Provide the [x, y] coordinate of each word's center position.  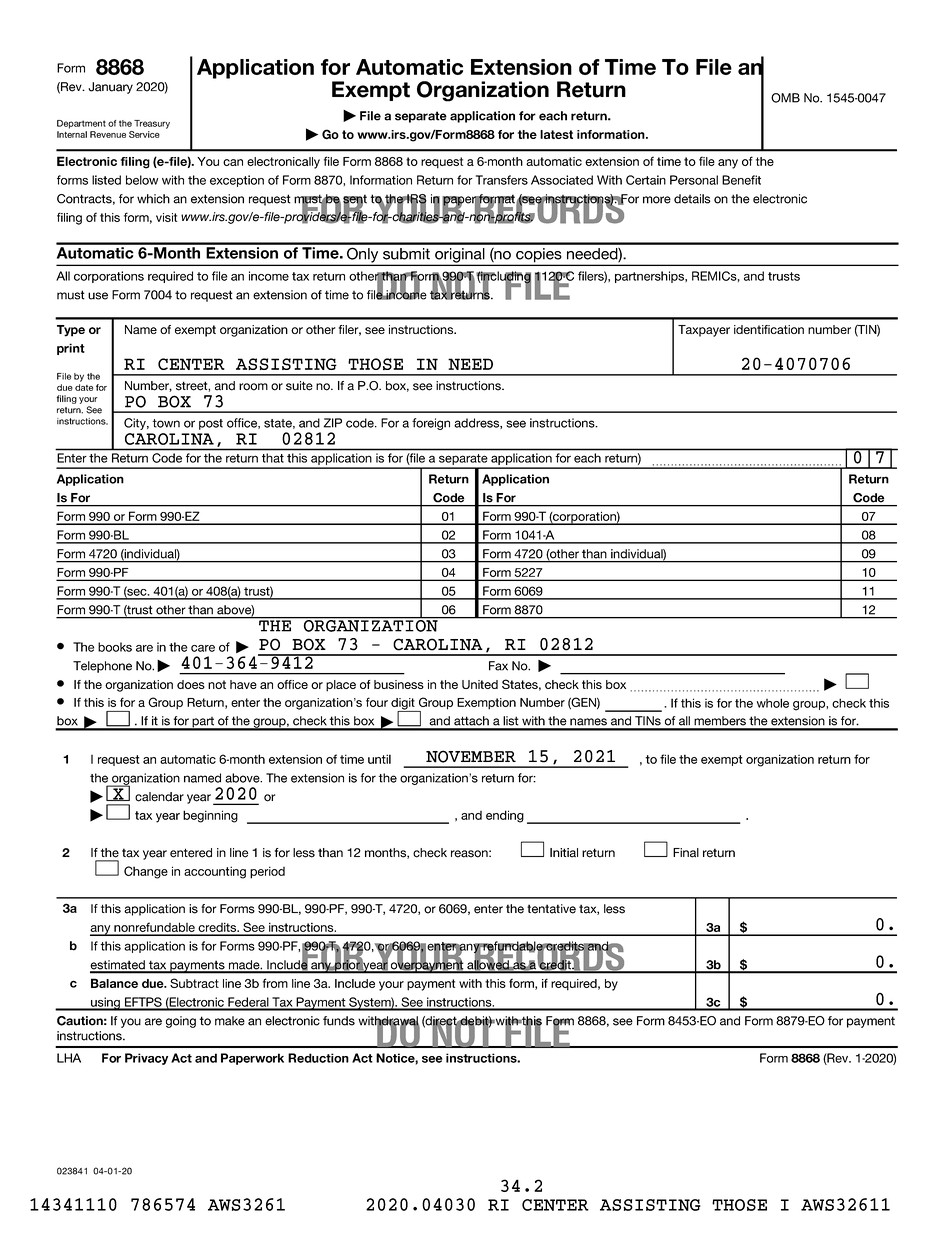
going [181, 1022]
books [115, 647]
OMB [785, 98]
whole [773, 703]
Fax [498, 666]
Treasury [152, 124]
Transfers [502, 180]
